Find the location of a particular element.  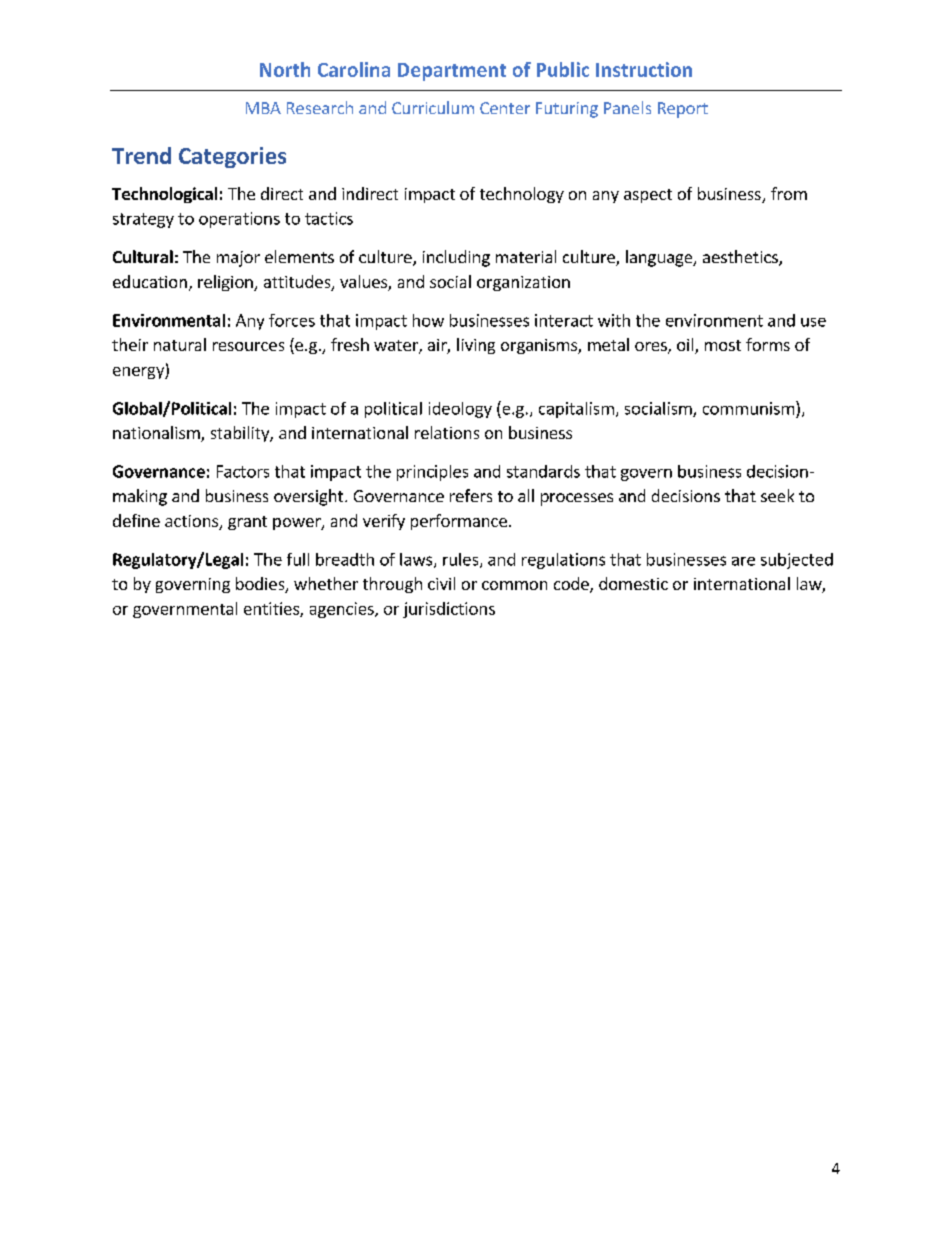

MBA is located at coordinates (263, 108).
